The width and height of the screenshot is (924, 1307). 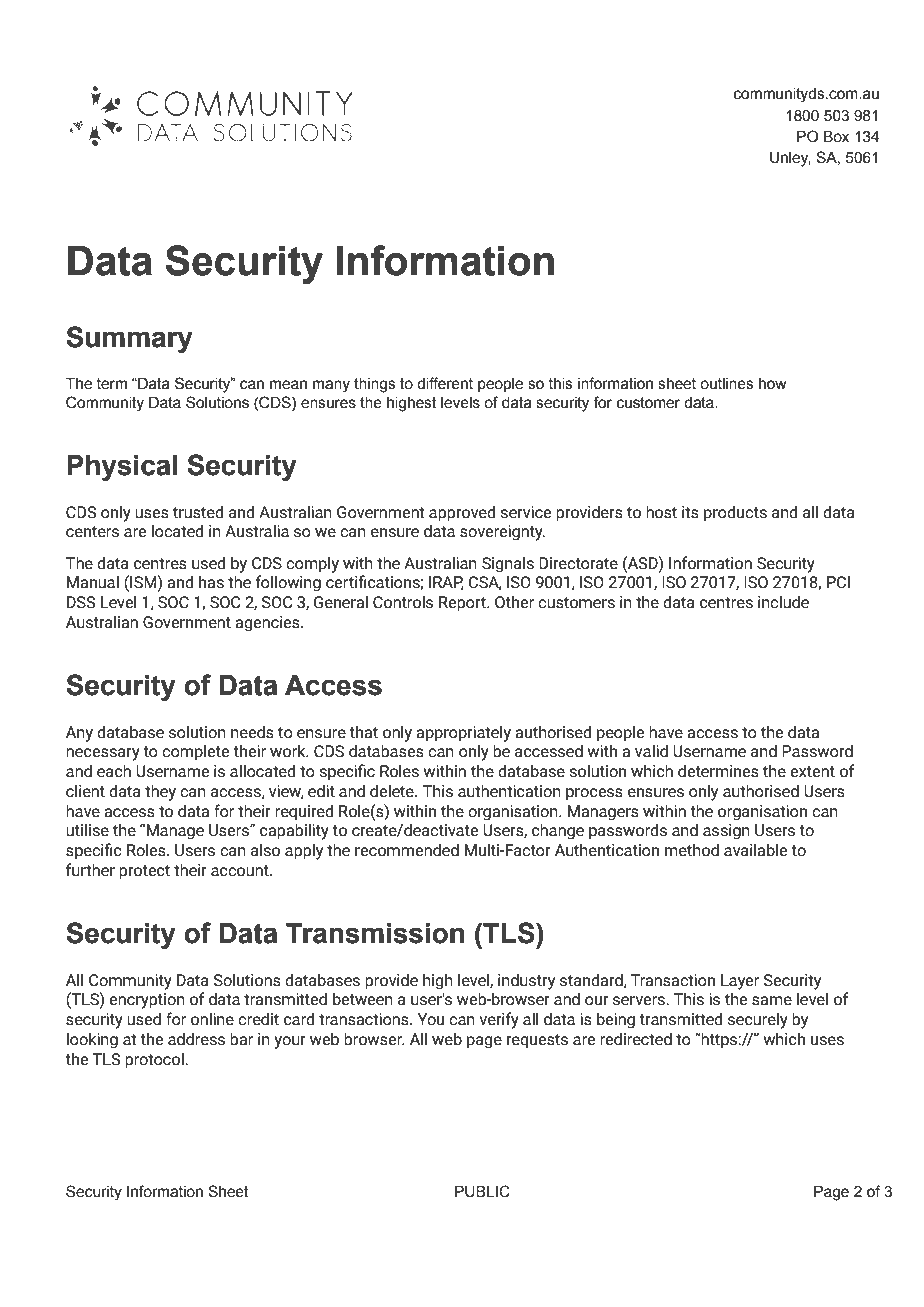 What do you see at coordinates (198, 512) in the screenshot?
I see `trusted` at bounding box center [198, 512].
